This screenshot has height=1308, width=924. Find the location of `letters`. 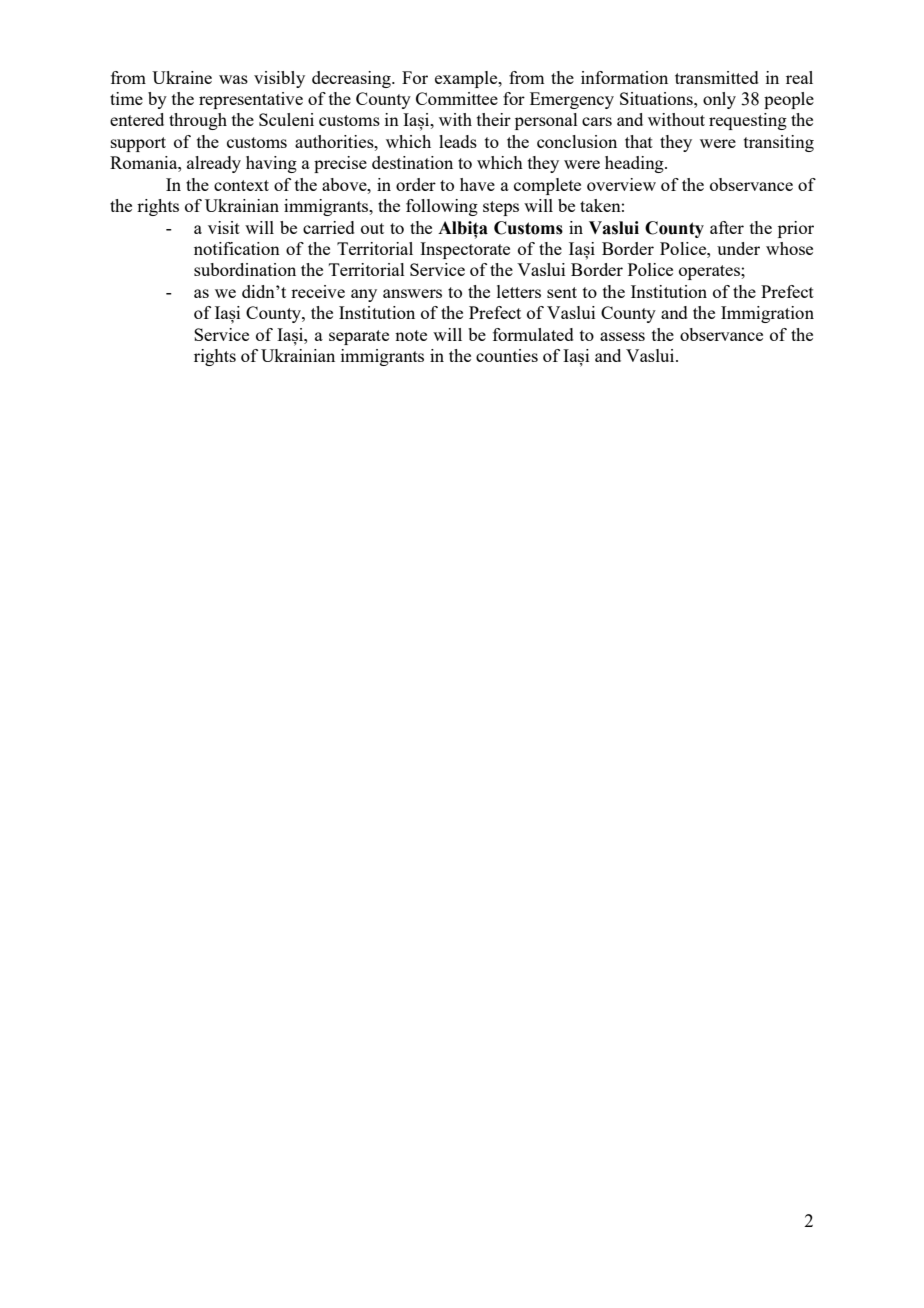

letters is located at coordinates (519, 291).
